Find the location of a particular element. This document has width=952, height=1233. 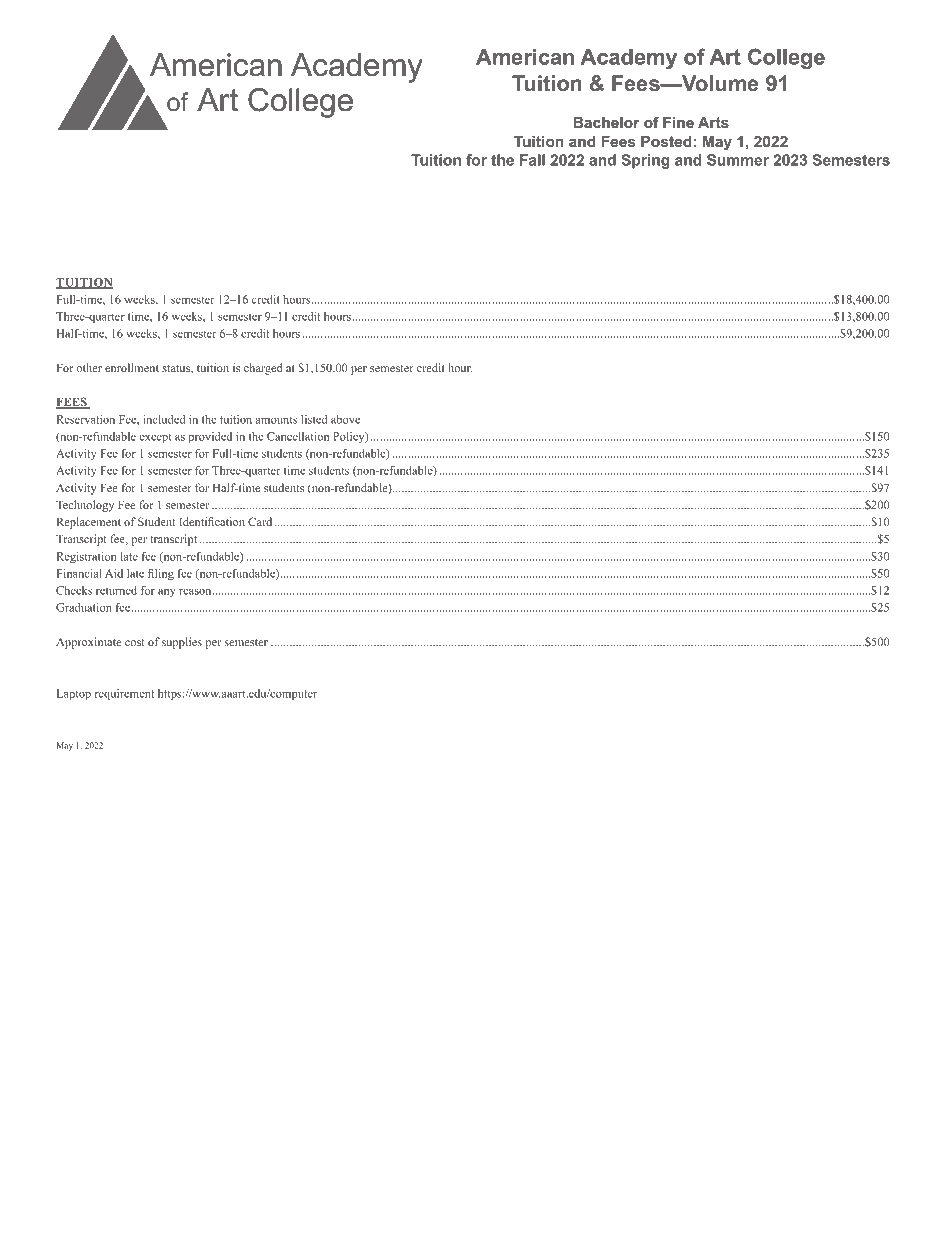

any is located at coordinates (167, 593).
